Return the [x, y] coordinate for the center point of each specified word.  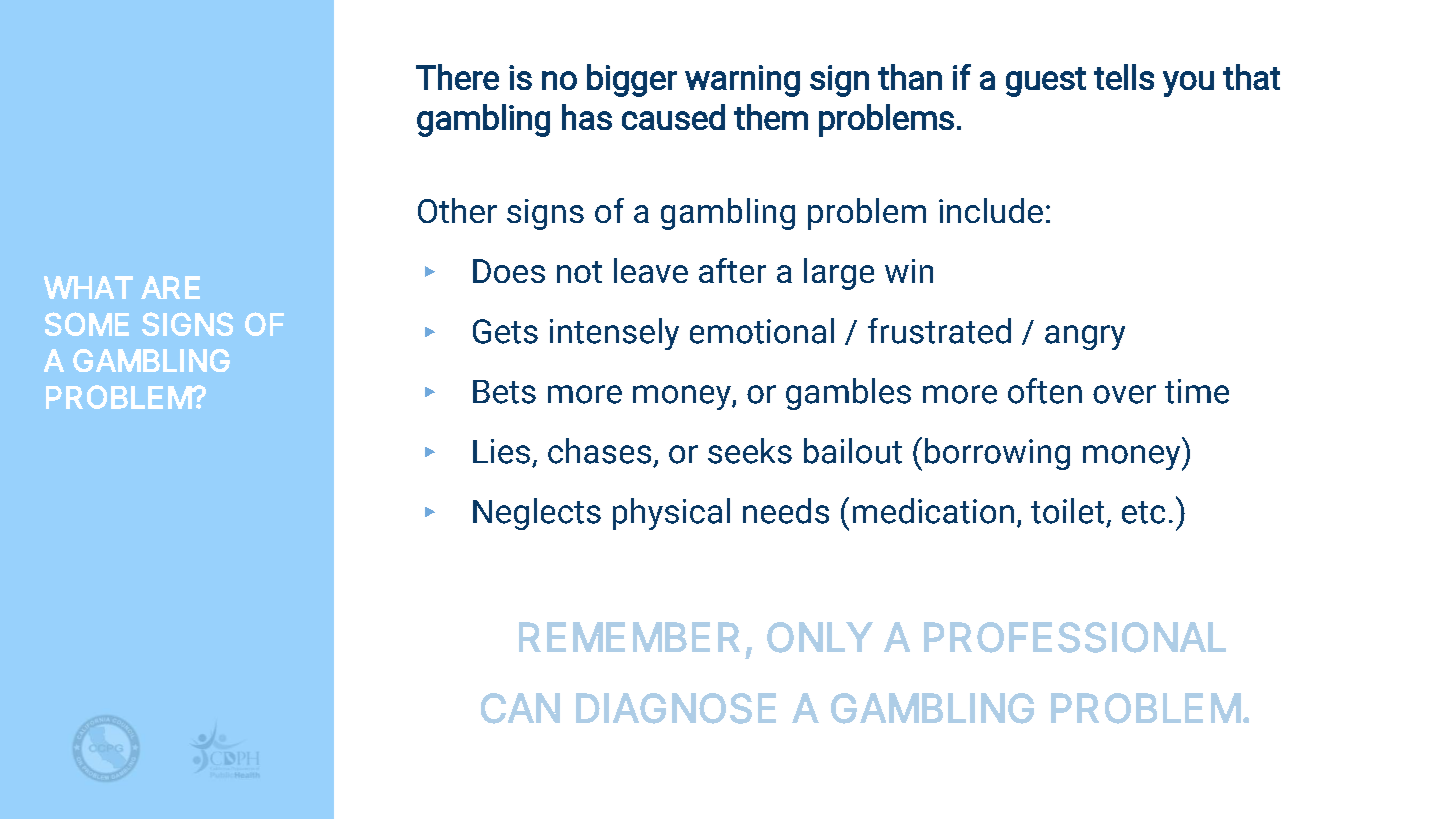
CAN [520, 708]
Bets [504, 392]
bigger [632, 80]
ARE [170, 287]
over [1124, 394]
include [991, 210]
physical [671, 514]
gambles [848, 394]
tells [1124, 77]
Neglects [537, 514]
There [457, 77]
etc [1143, 512]
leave [651, 270]
